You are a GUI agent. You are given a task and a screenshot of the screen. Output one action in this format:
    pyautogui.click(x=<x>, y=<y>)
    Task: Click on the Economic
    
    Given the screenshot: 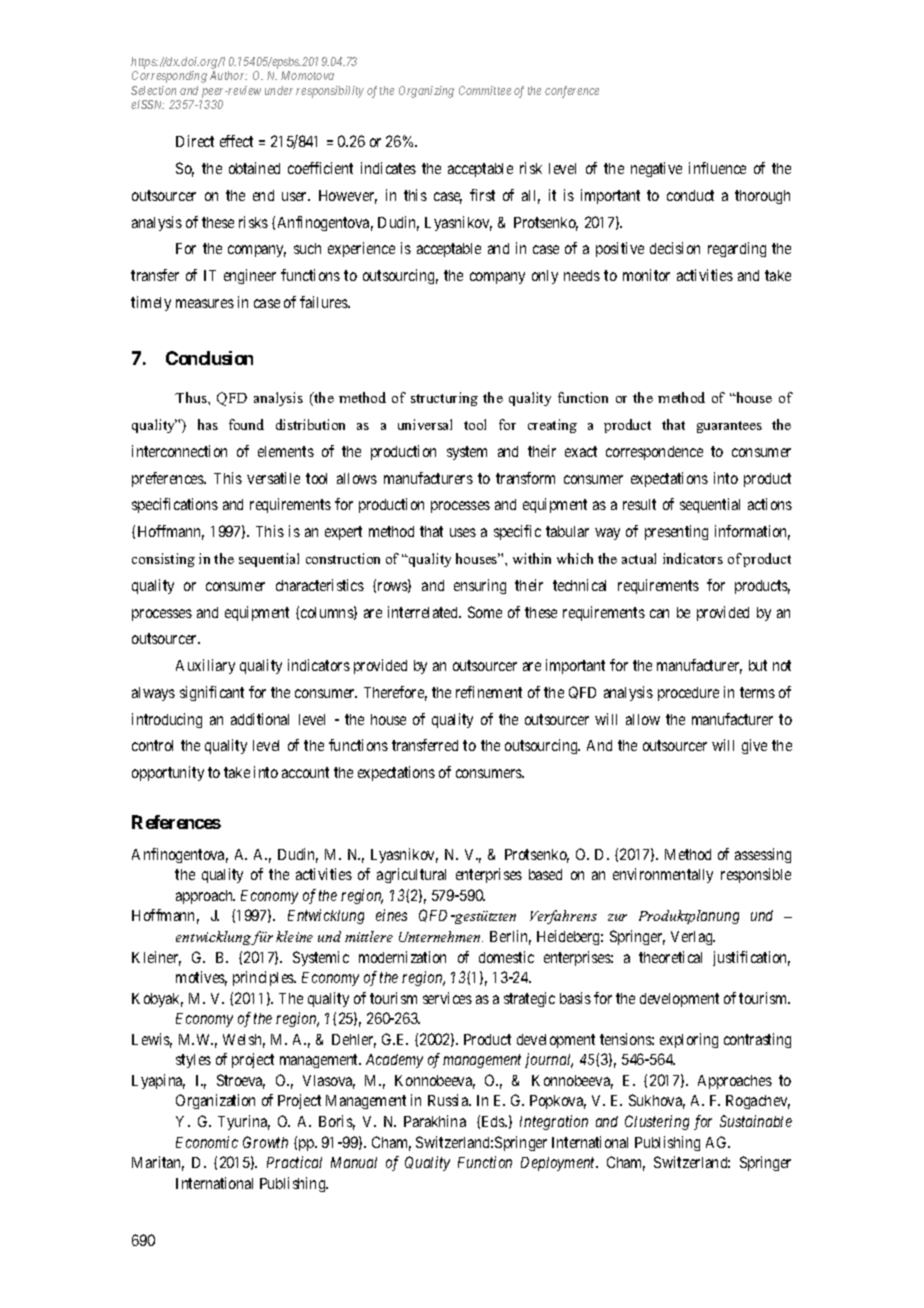 What is the action you would take?
    pyautogui.click(x=207, y=1142)
